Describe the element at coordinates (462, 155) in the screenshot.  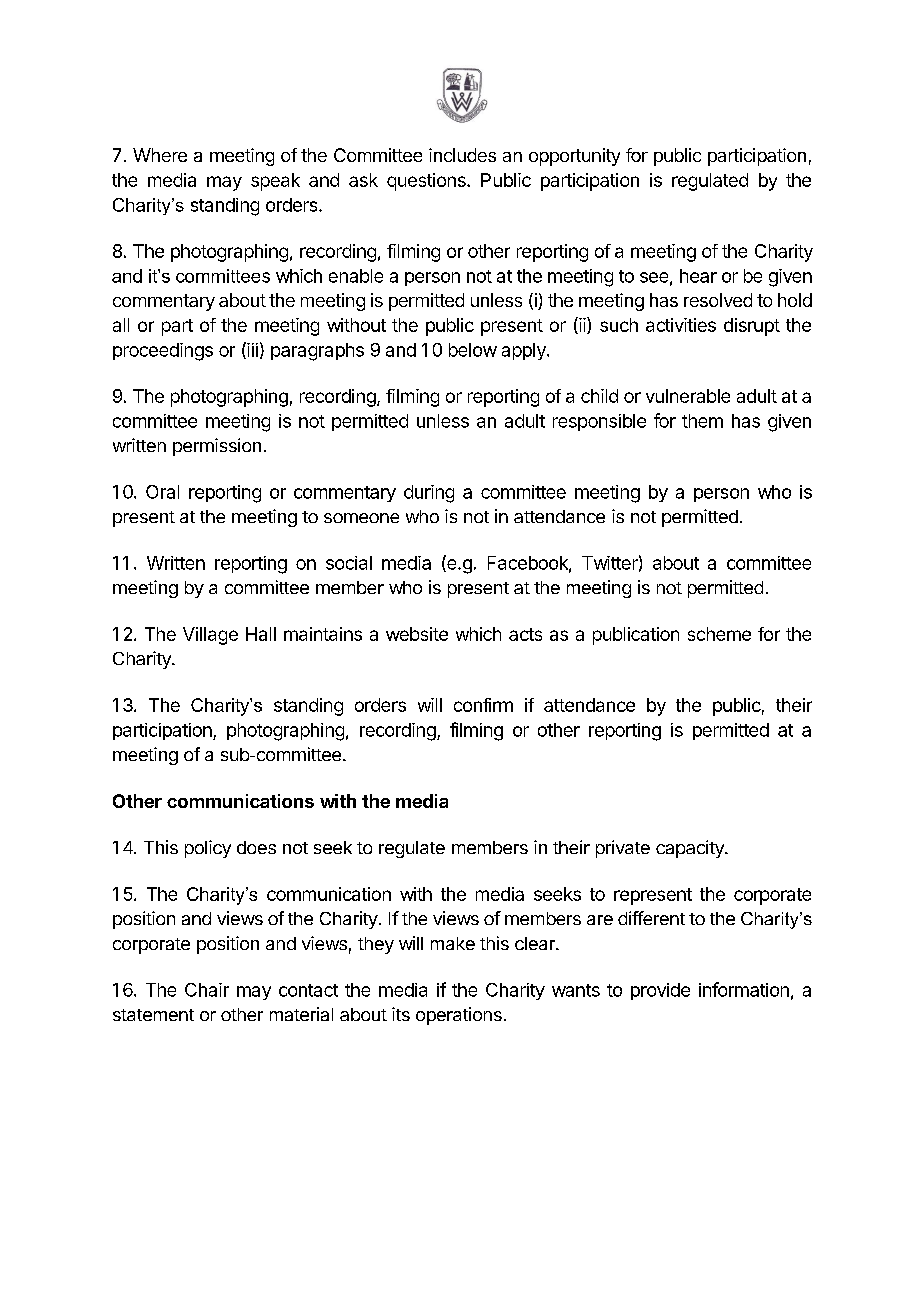
I see `includes` at that location.
